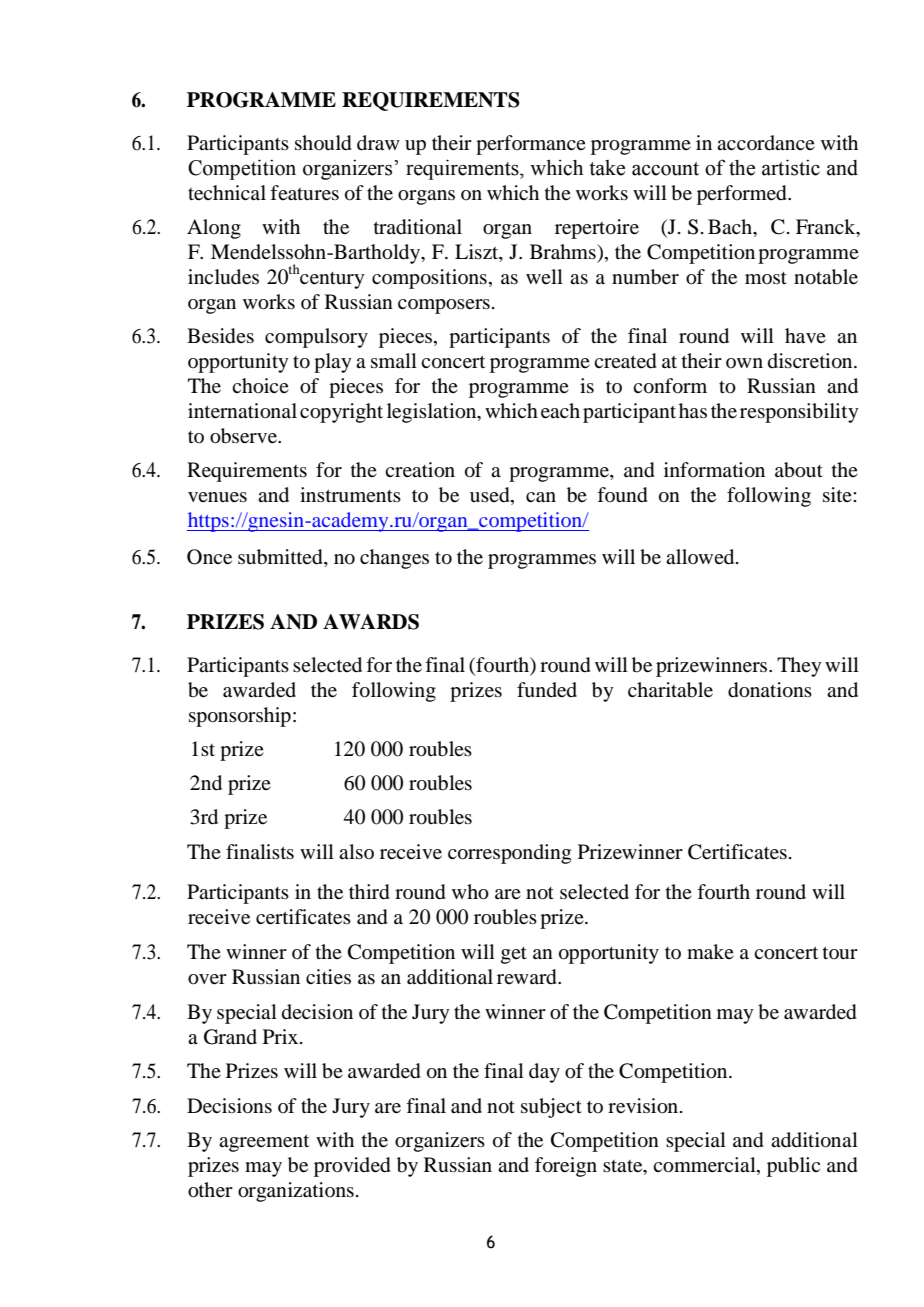 Image resolution: width=924 pixels, height=1307 pixels. What do you see at coordinates (547, 690) in the screenshot?
I see `funded` at bounding box center [547, 690].
